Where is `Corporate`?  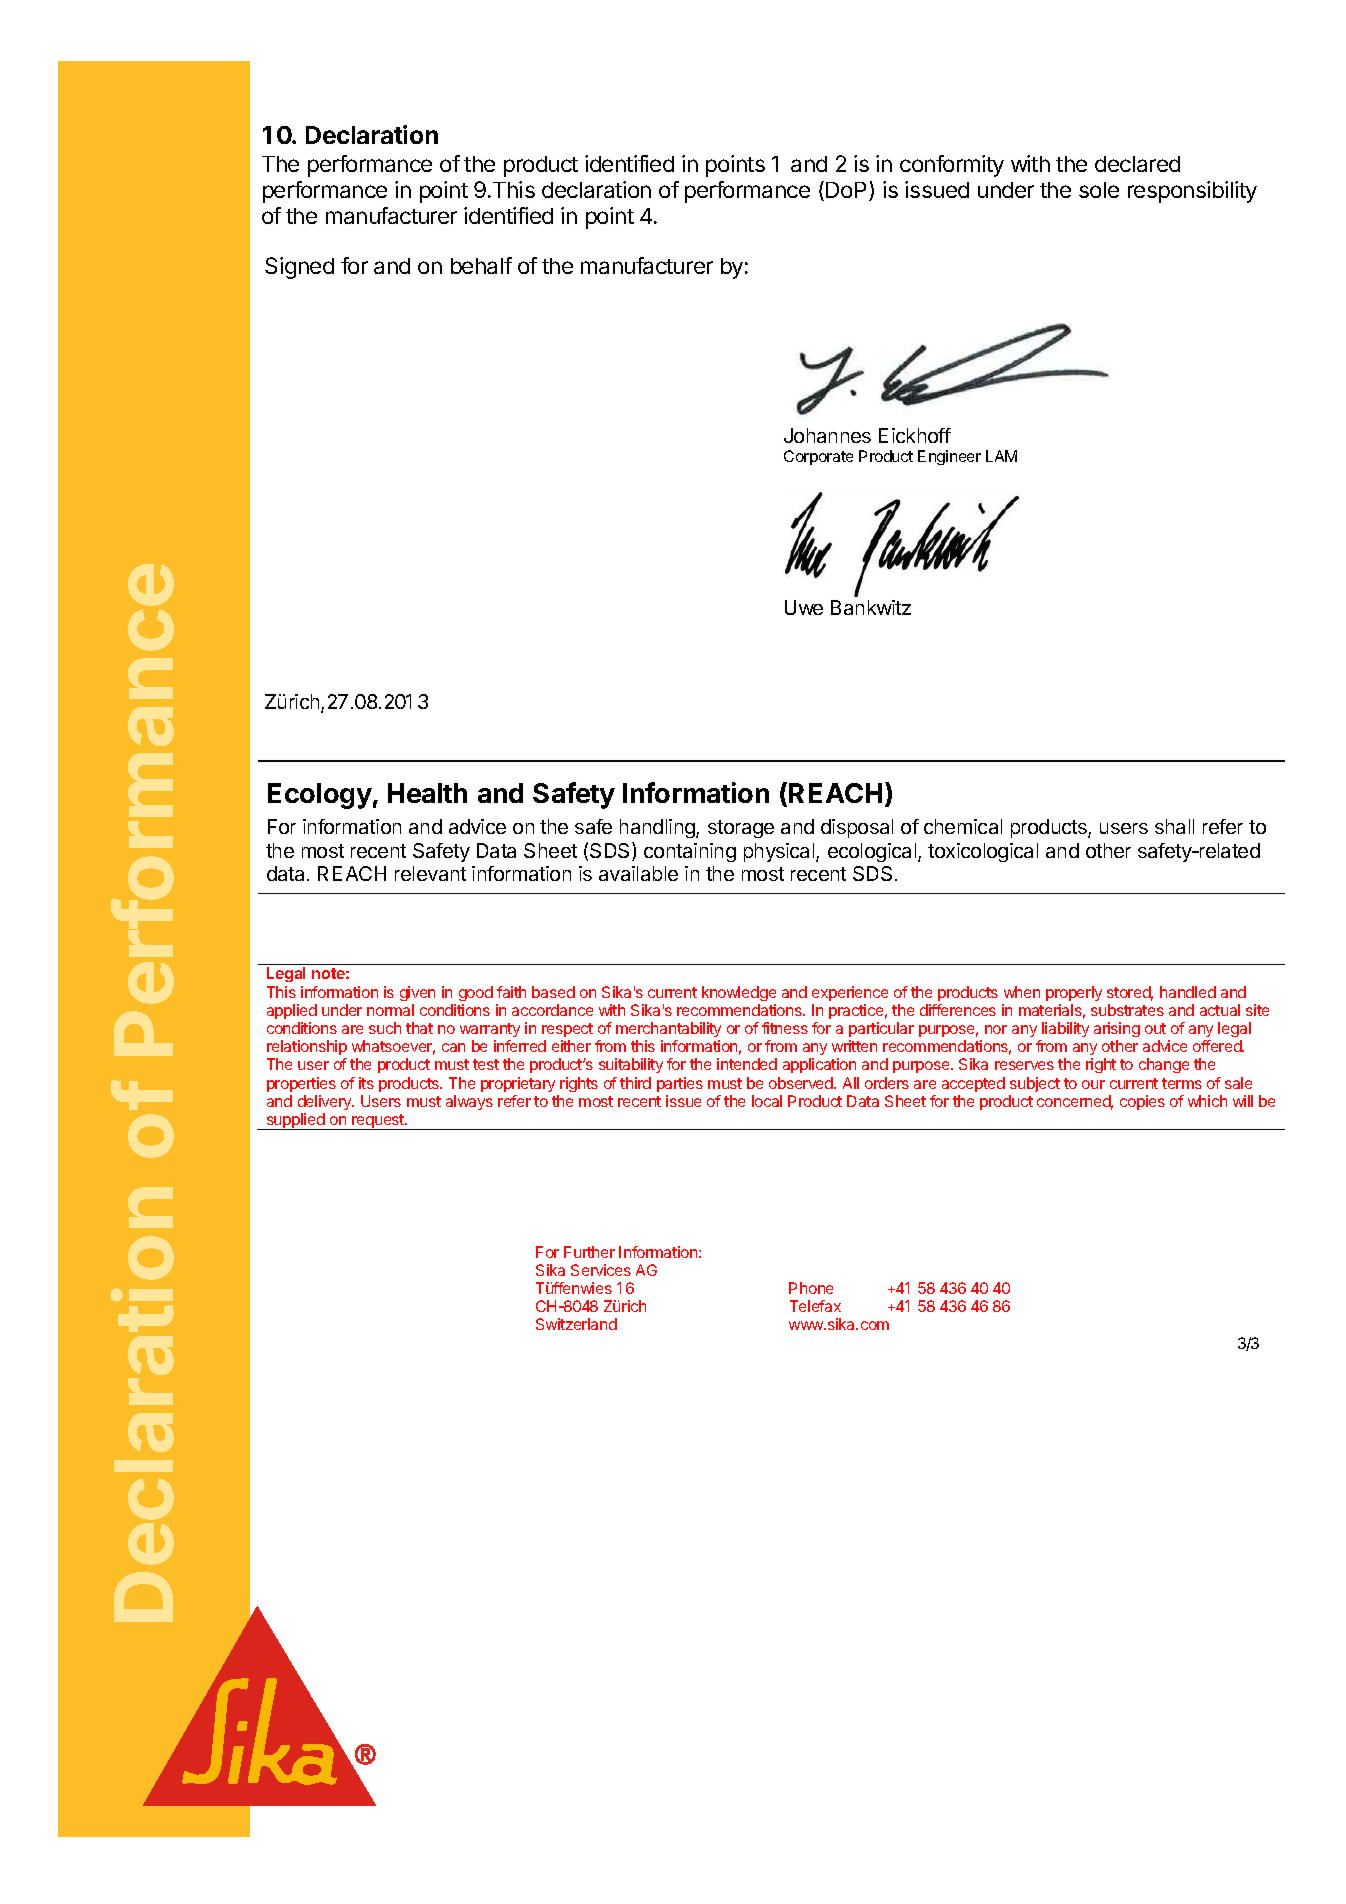
Corporate is located at coordinates (818, 457).
